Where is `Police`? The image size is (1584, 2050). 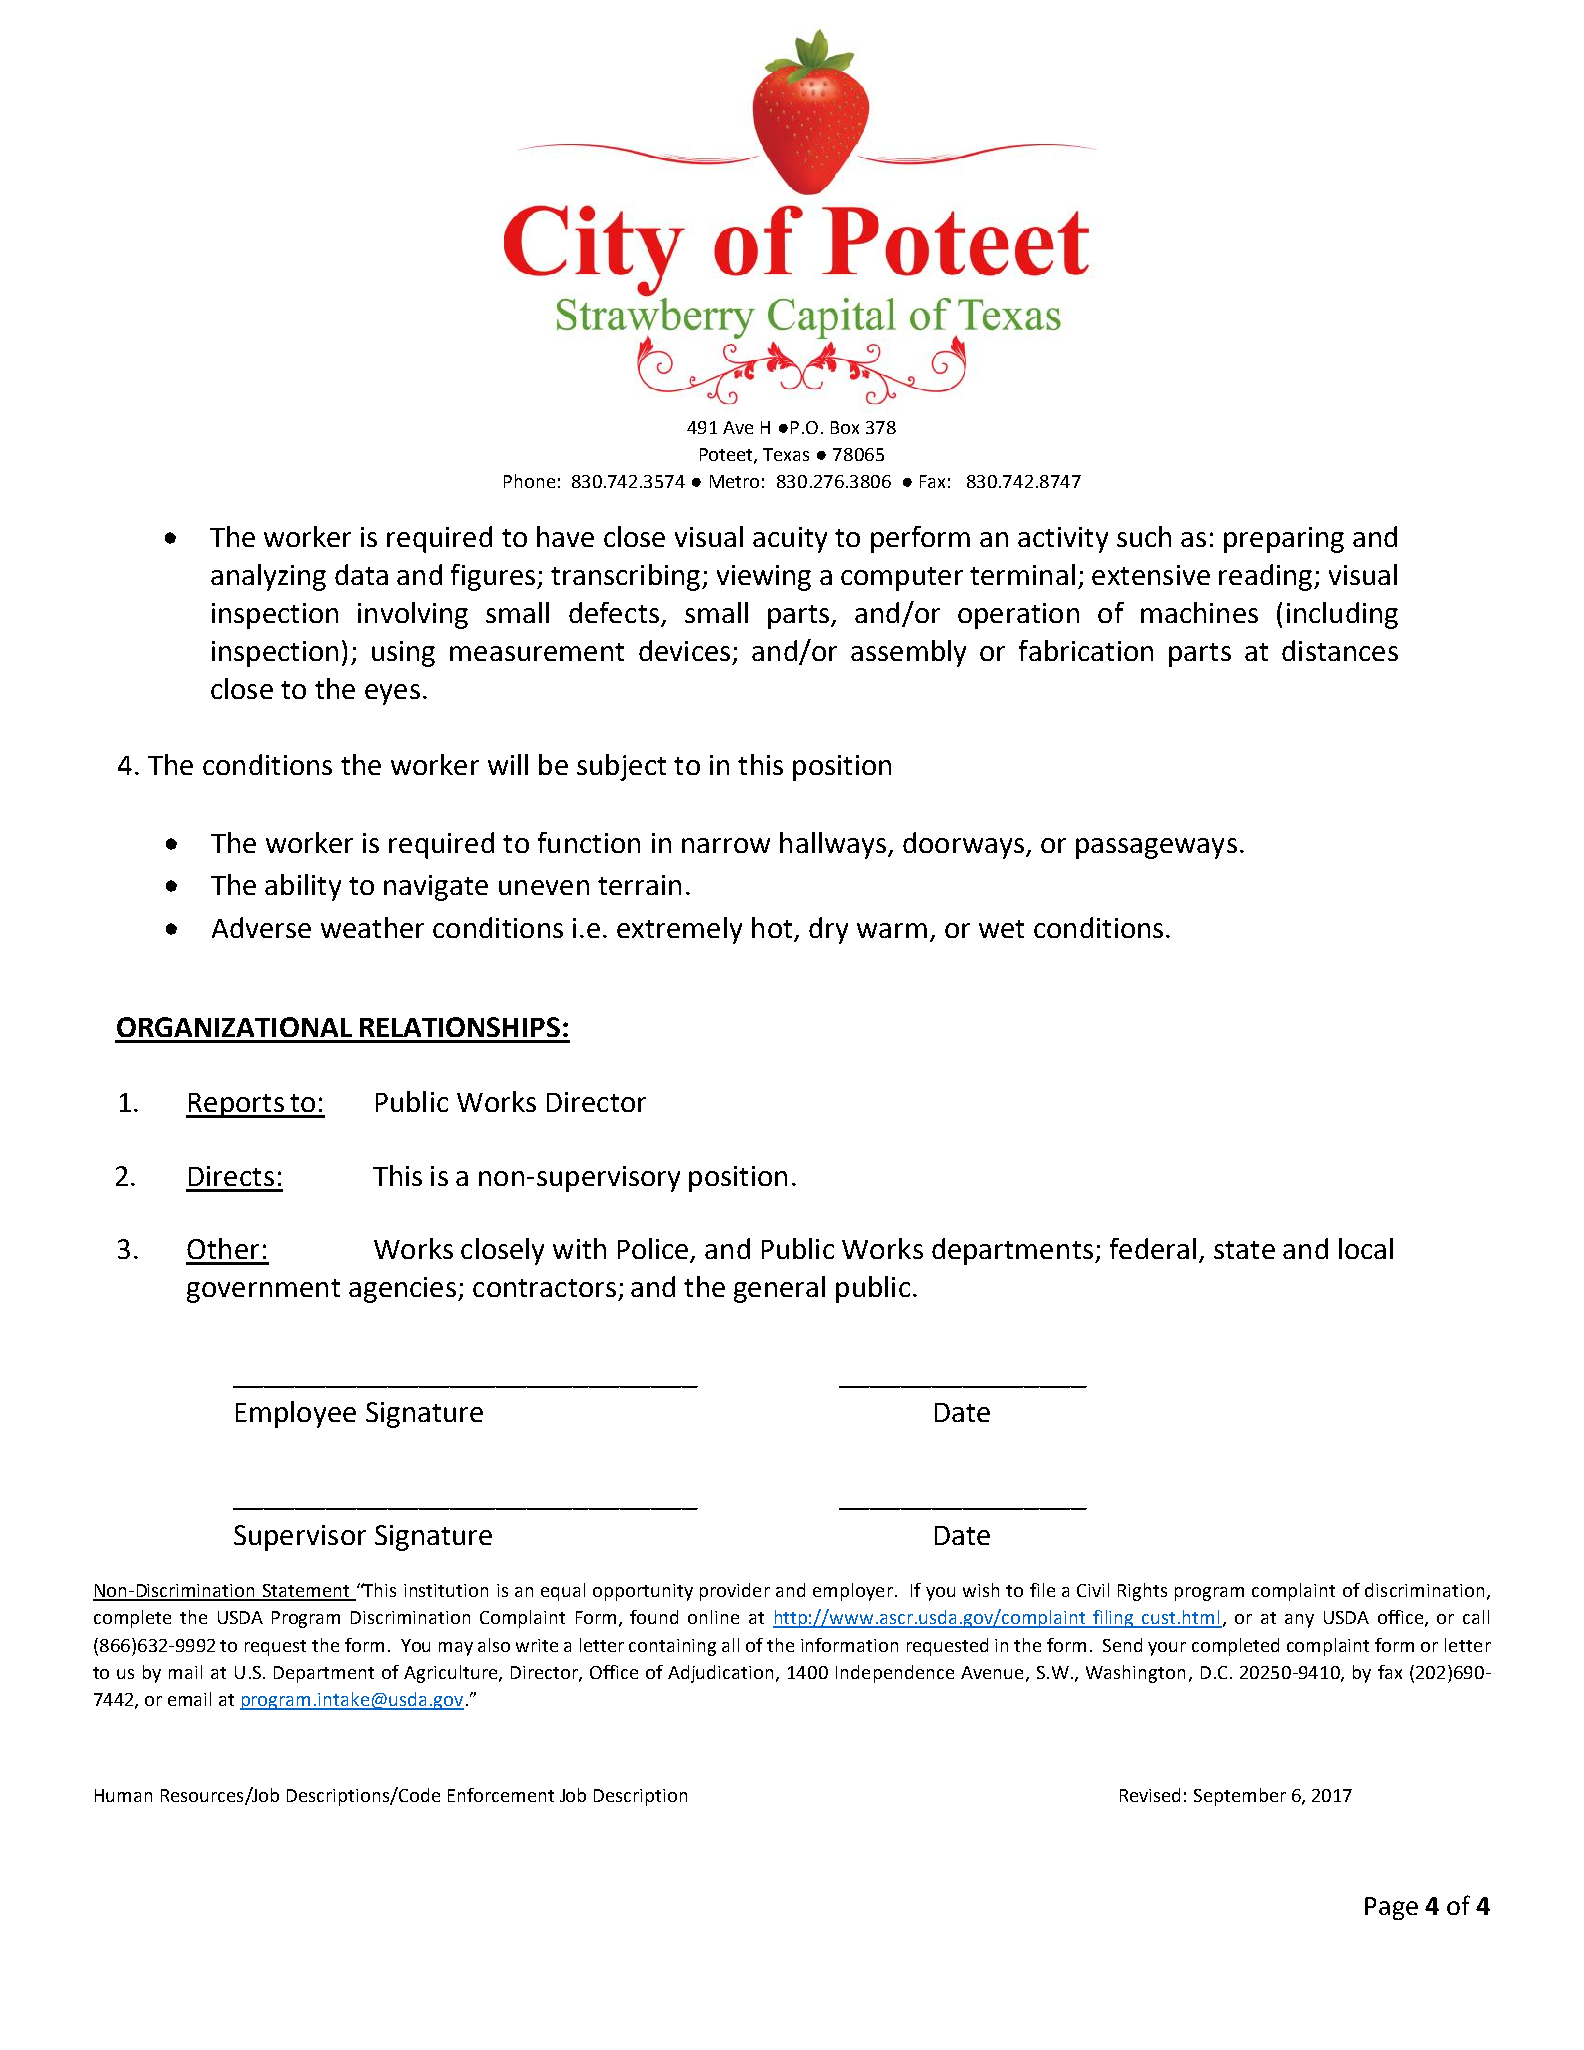 Police is located at coordinates (654, 1250).
